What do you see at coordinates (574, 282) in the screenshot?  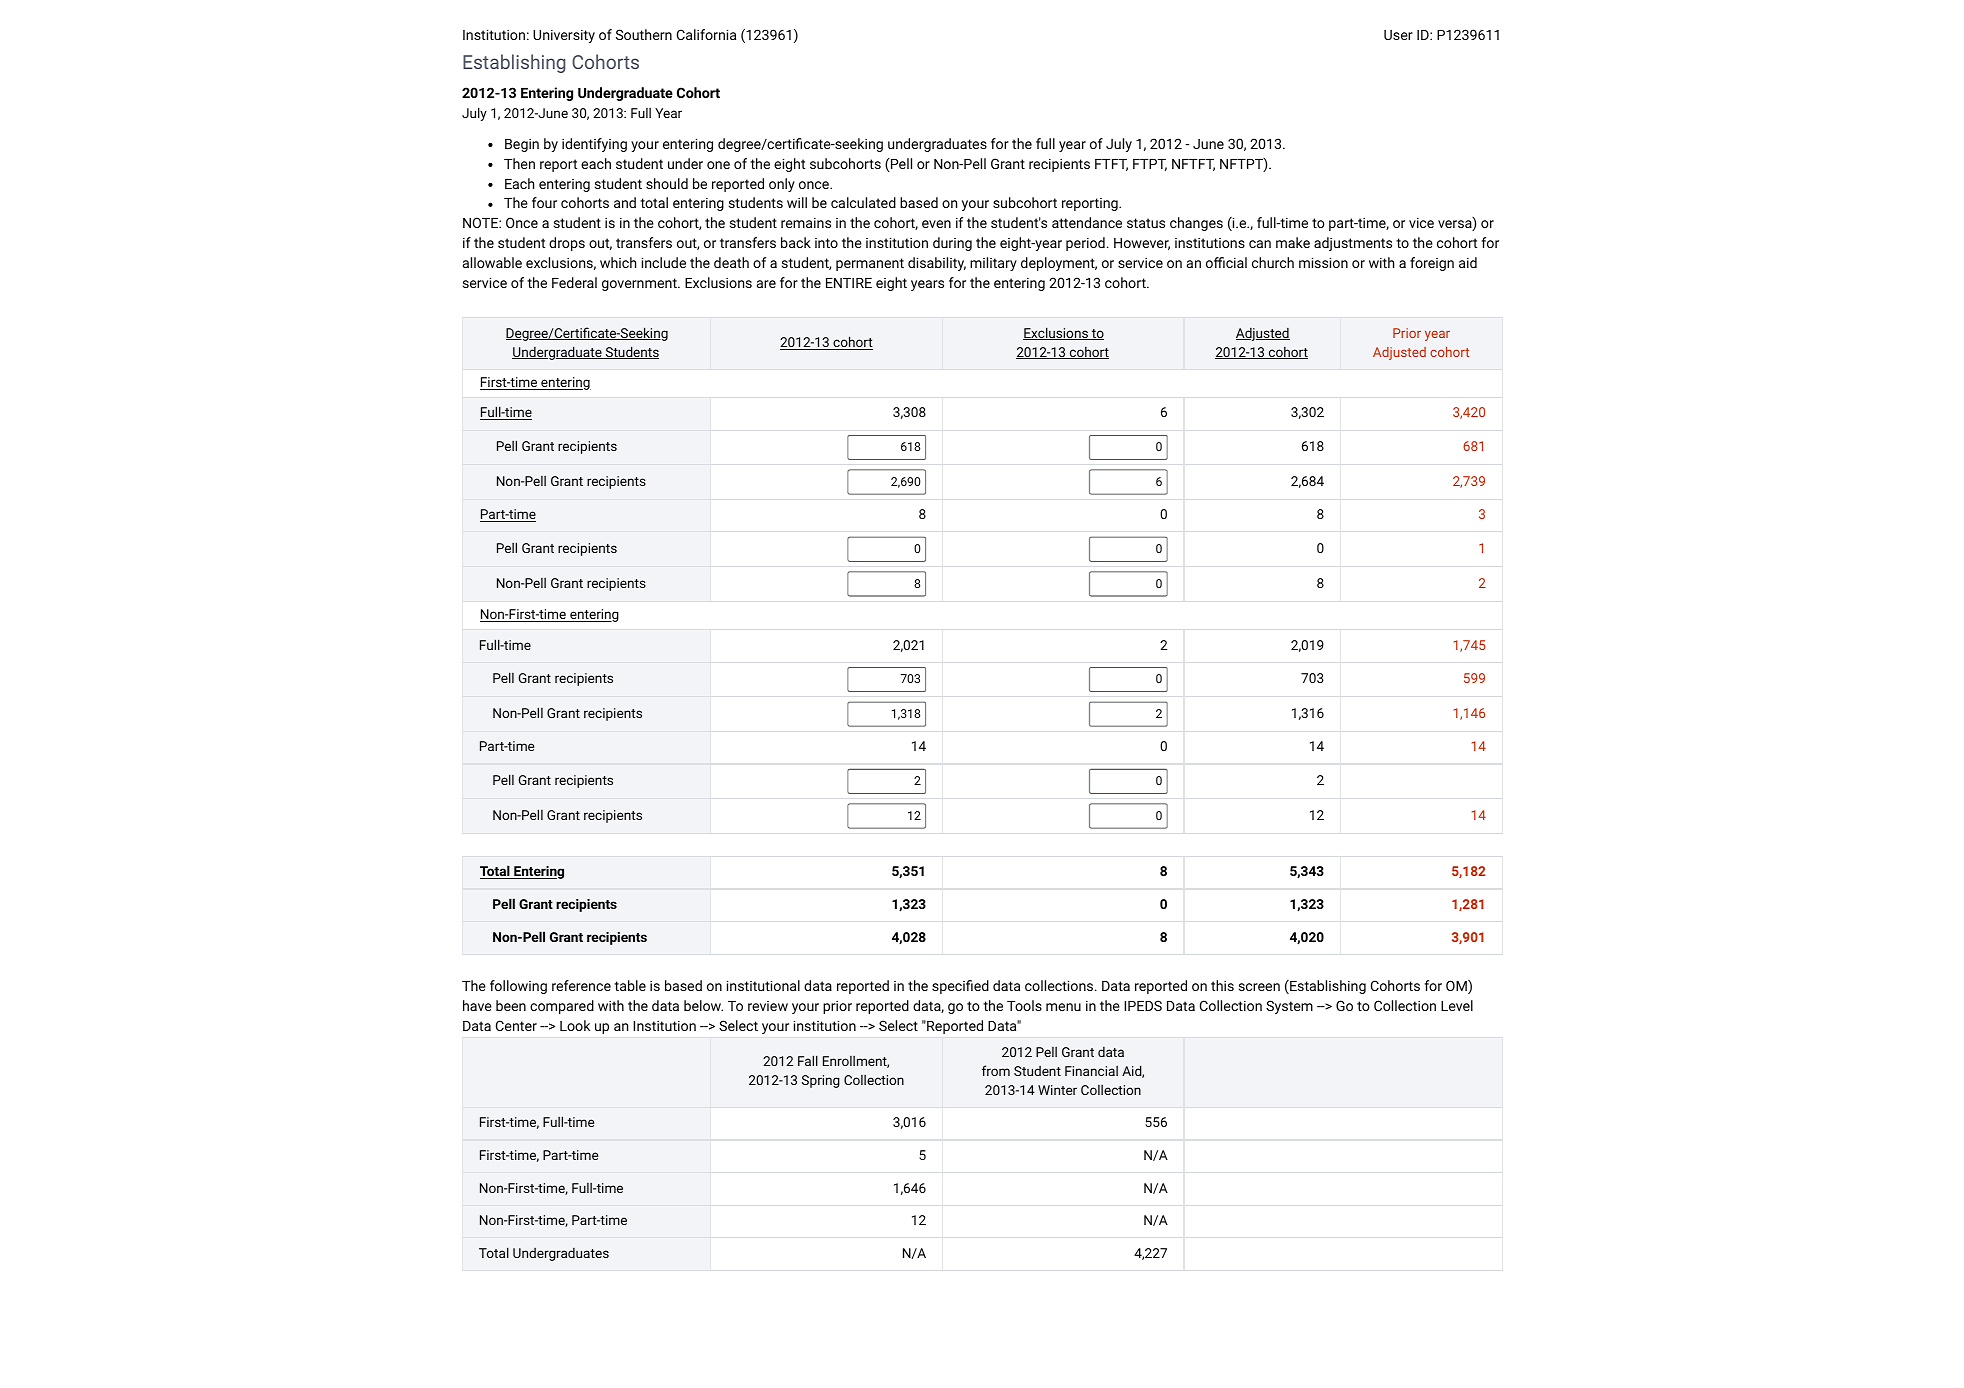 I see `Federal` at bounding box center [574, 282].
